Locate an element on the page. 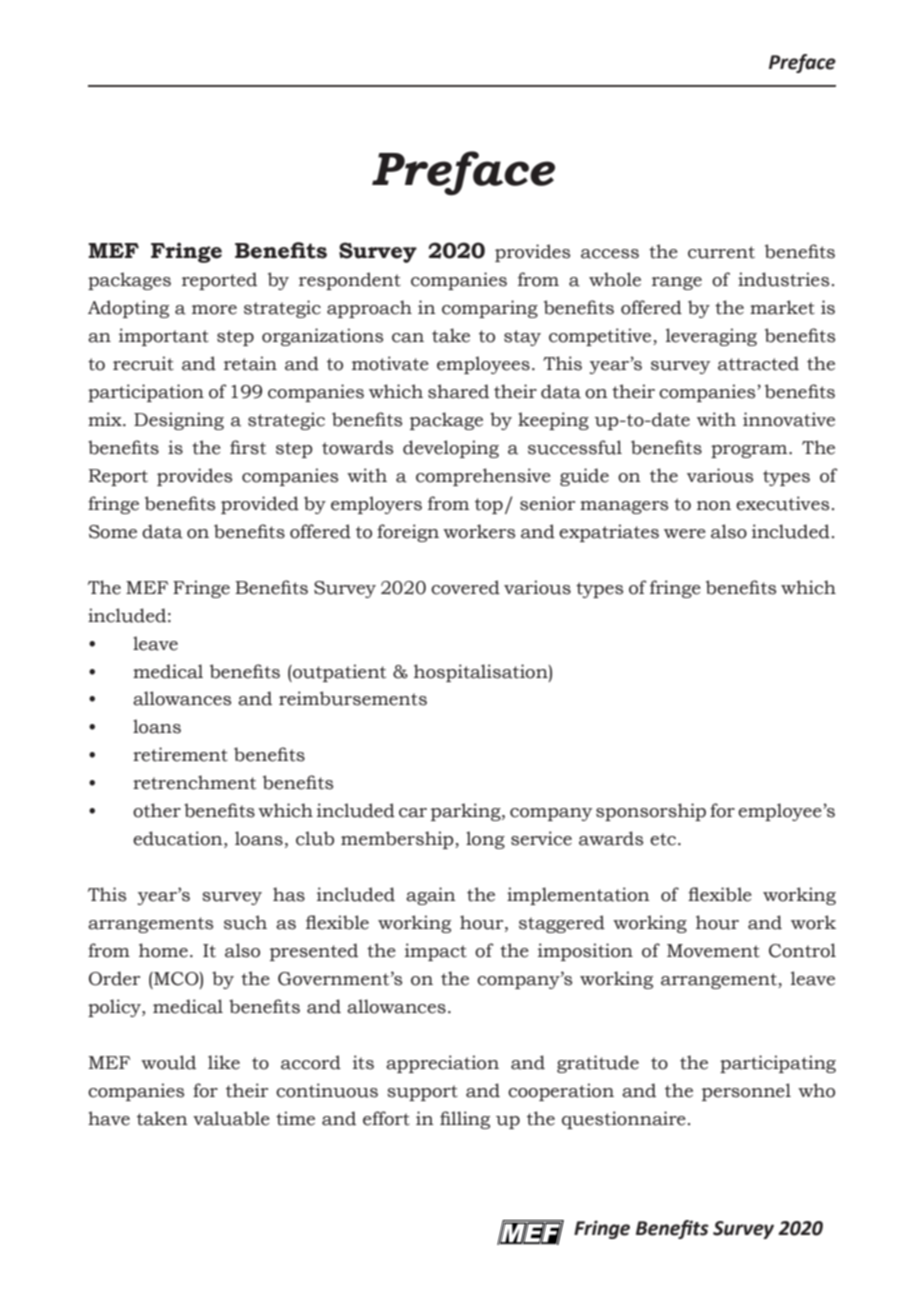  support is located at coordinates (422, 1093).
